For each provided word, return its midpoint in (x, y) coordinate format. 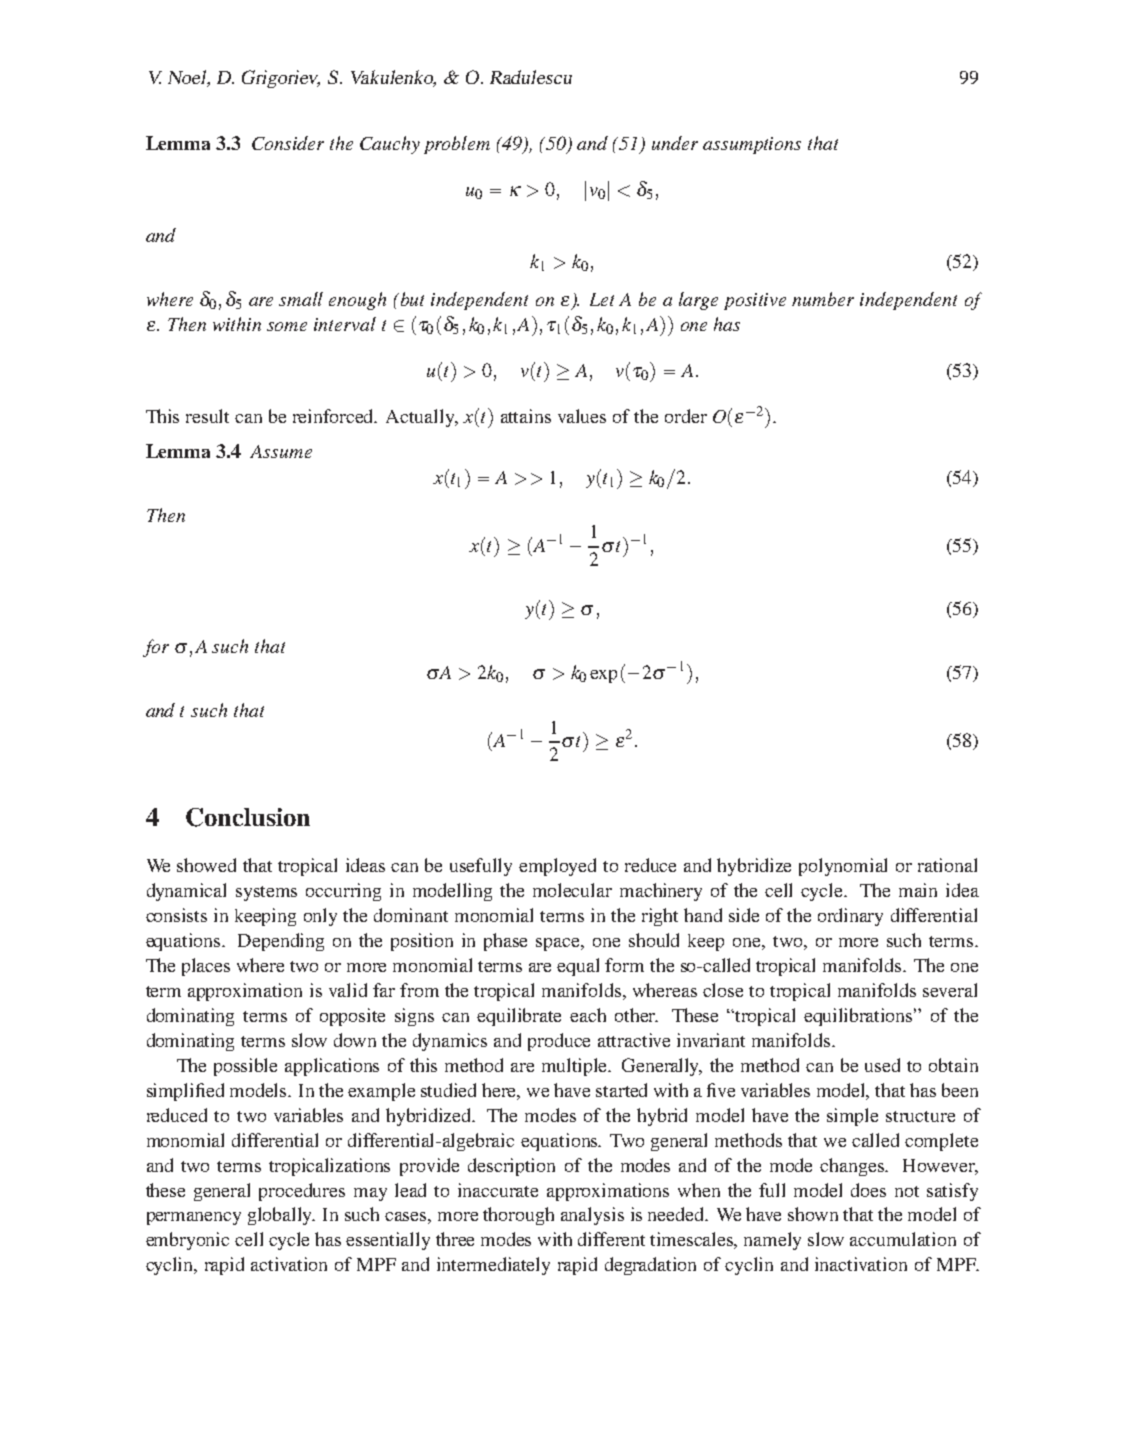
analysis (592, 1216)
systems (266, 893)
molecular (572, 890)
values (582, 416)
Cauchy (390, 145)
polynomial (843, 867)
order (686, 416)
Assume (281, 451)
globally (281, 1216)
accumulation (903, 1239)
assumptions (752, 145)
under (675, 143)
